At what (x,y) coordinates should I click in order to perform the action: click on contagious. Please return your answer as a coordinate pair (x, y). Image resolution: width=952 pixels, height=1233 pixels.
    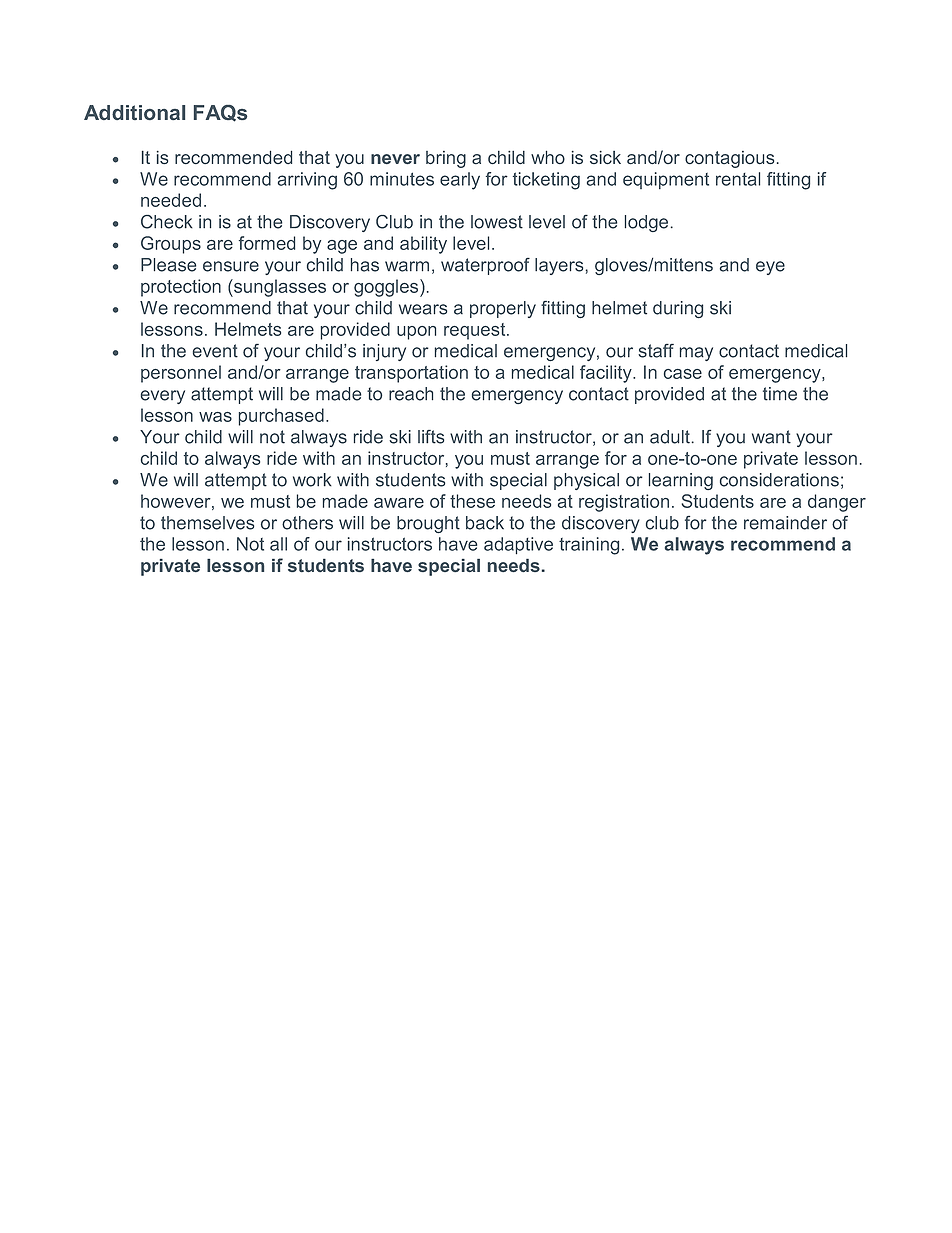
    Looking at the image, I should click on (729, 159).
